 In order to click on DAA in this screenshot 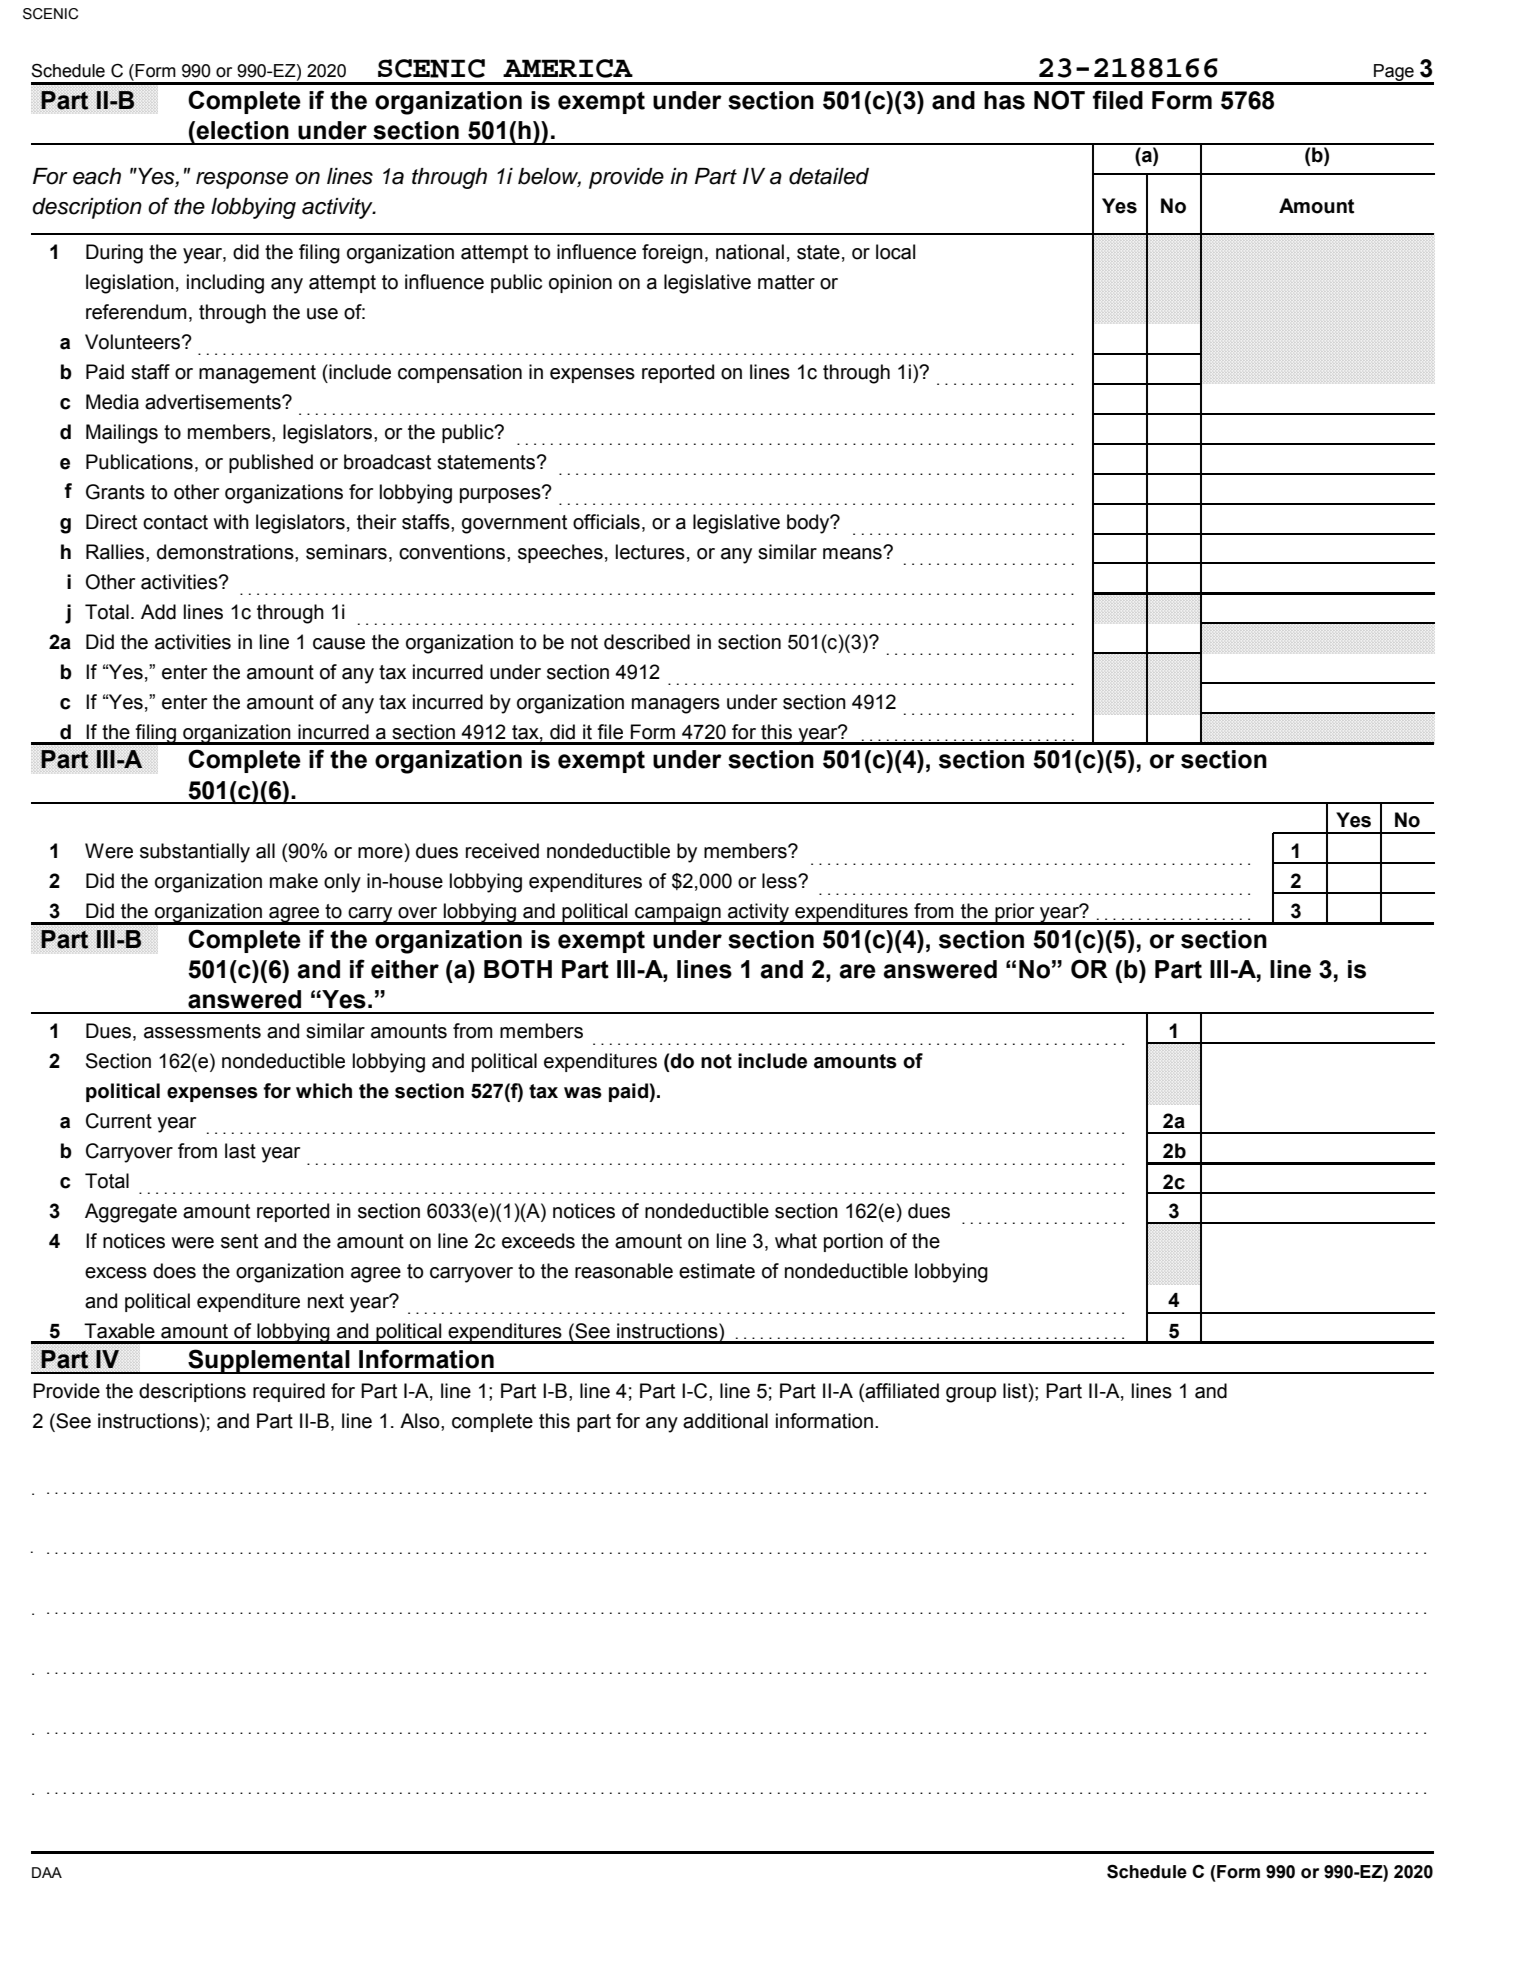, I will do `click(47, 1872)`.
